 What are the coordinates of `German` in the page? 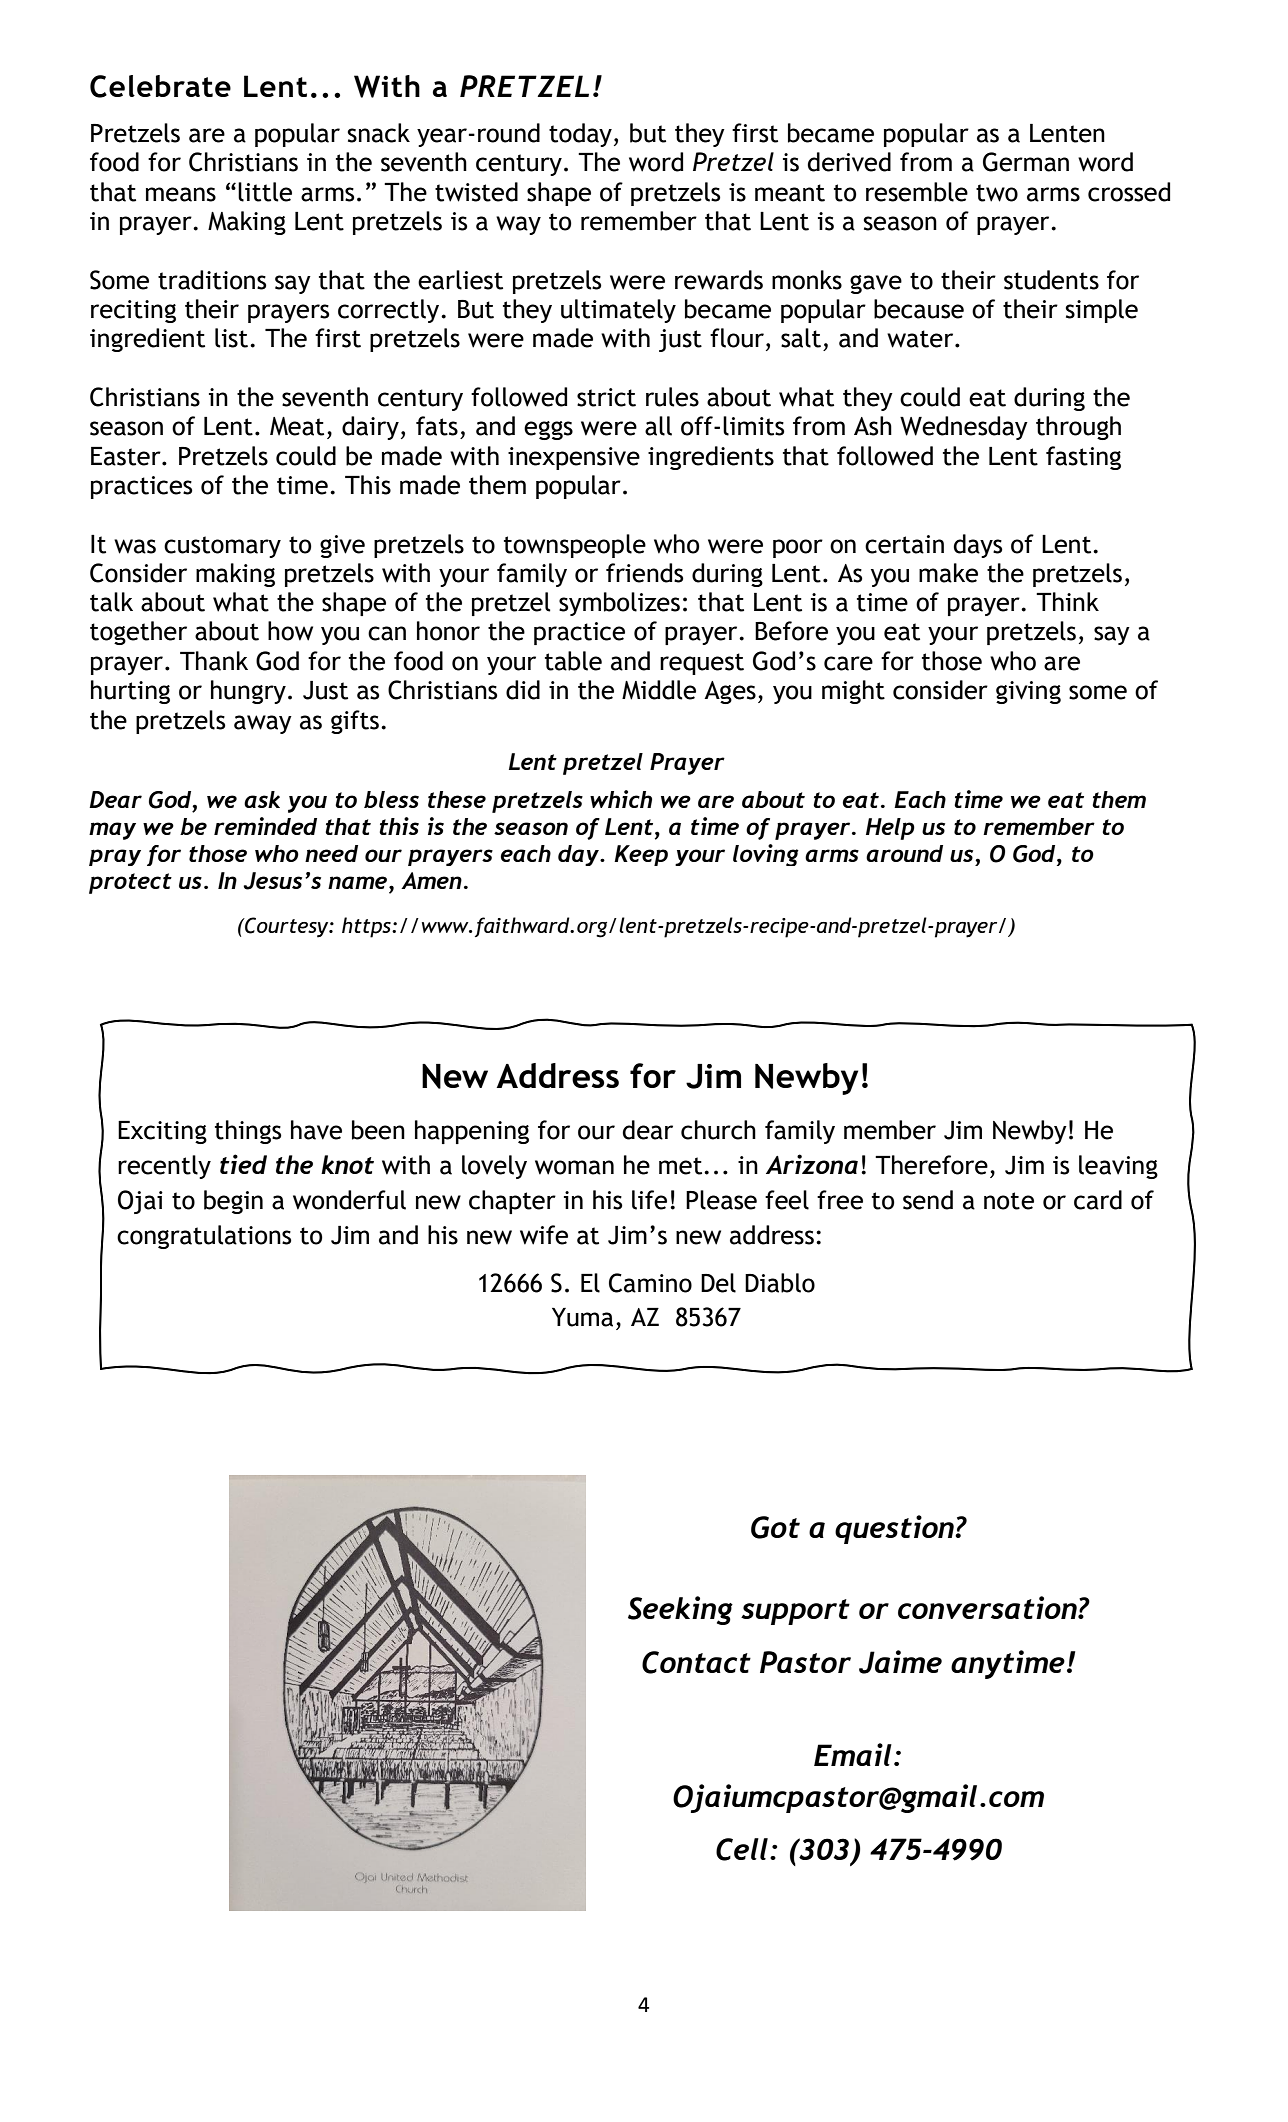 It's located at (1026, 162).
